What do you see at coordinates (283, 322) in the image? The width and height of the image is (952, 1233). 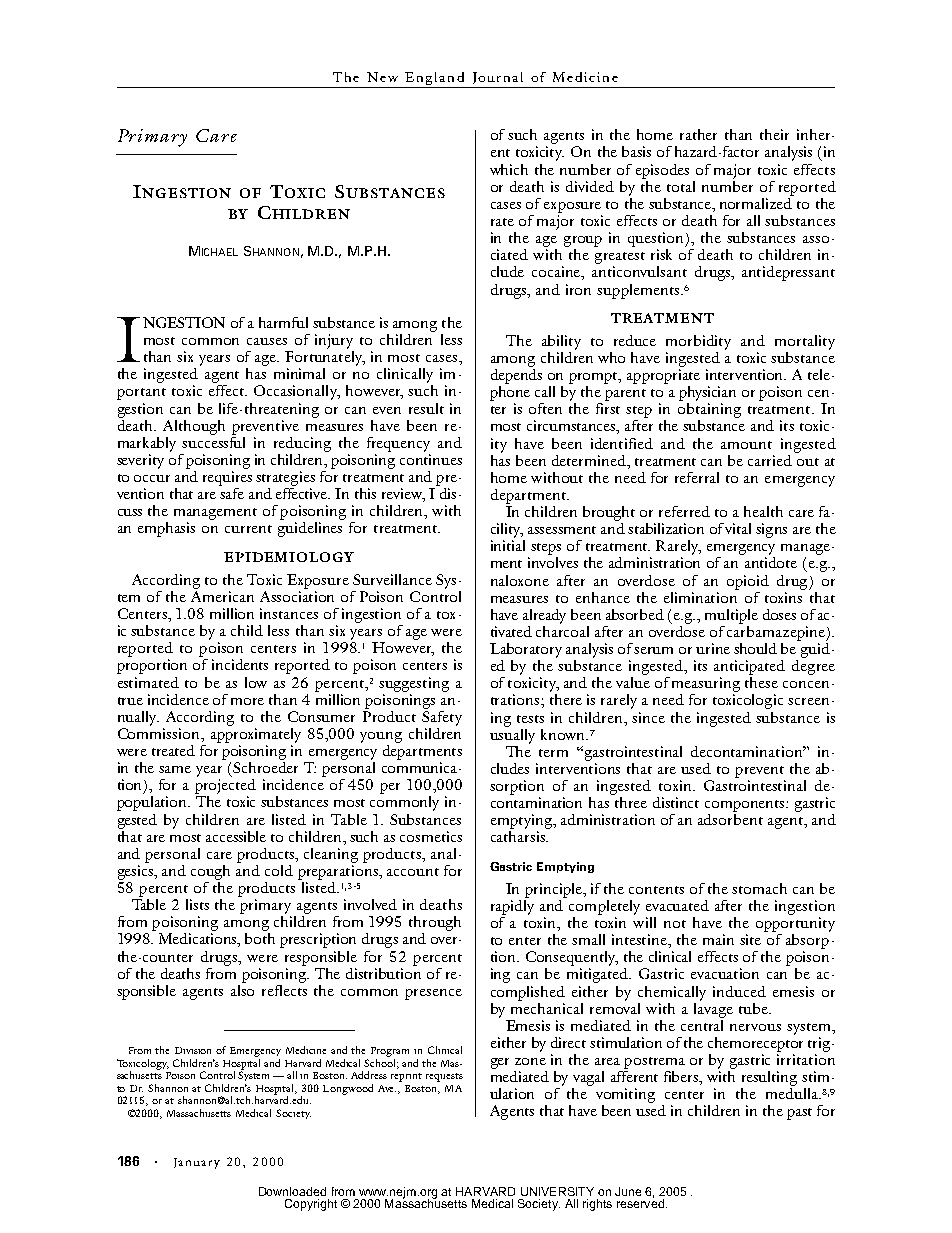 I see `harmful` at bounding box center [283, 322].
